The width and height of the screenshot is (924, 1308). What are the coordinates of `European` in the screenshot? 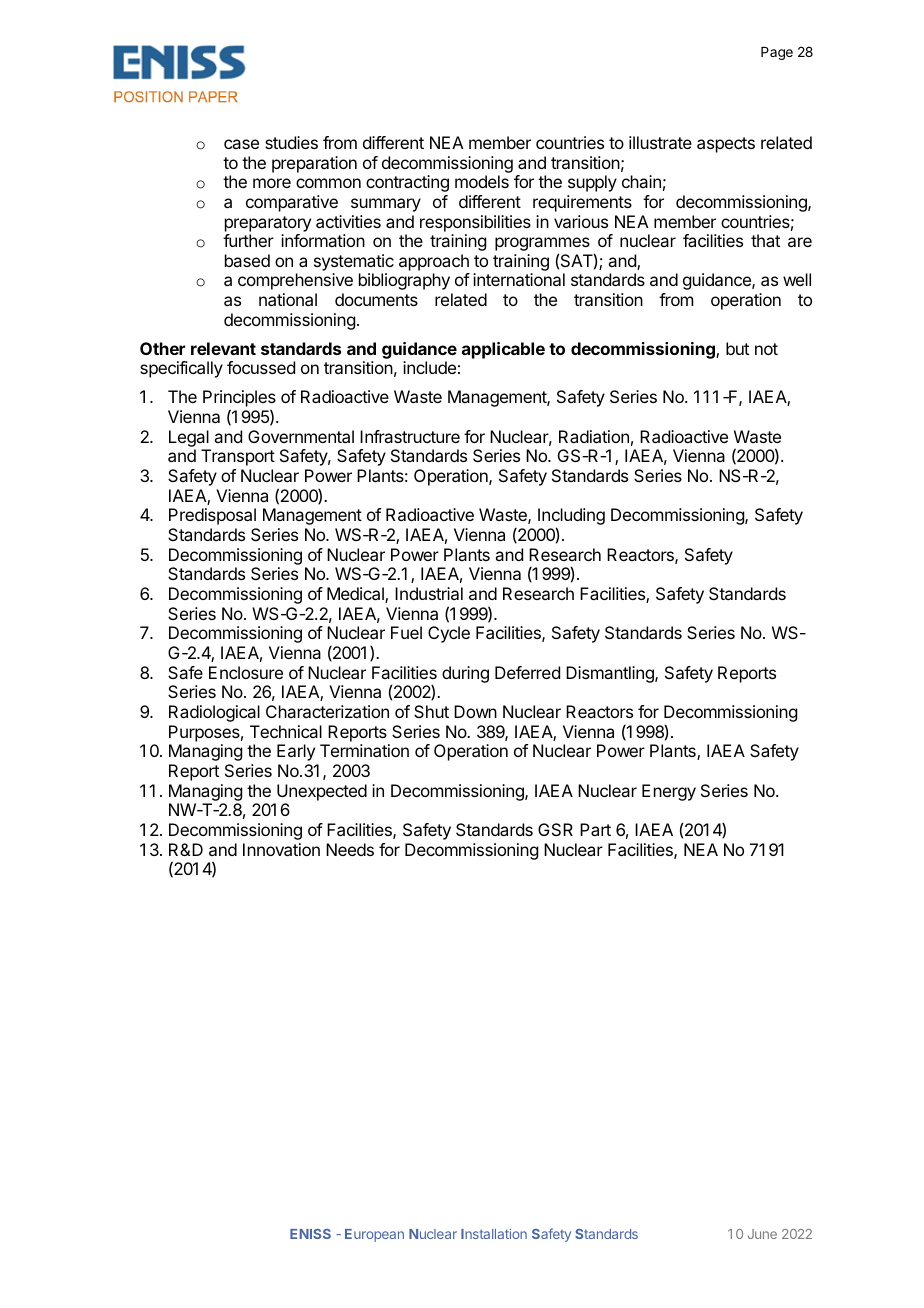 It's located at (374, 1235).
